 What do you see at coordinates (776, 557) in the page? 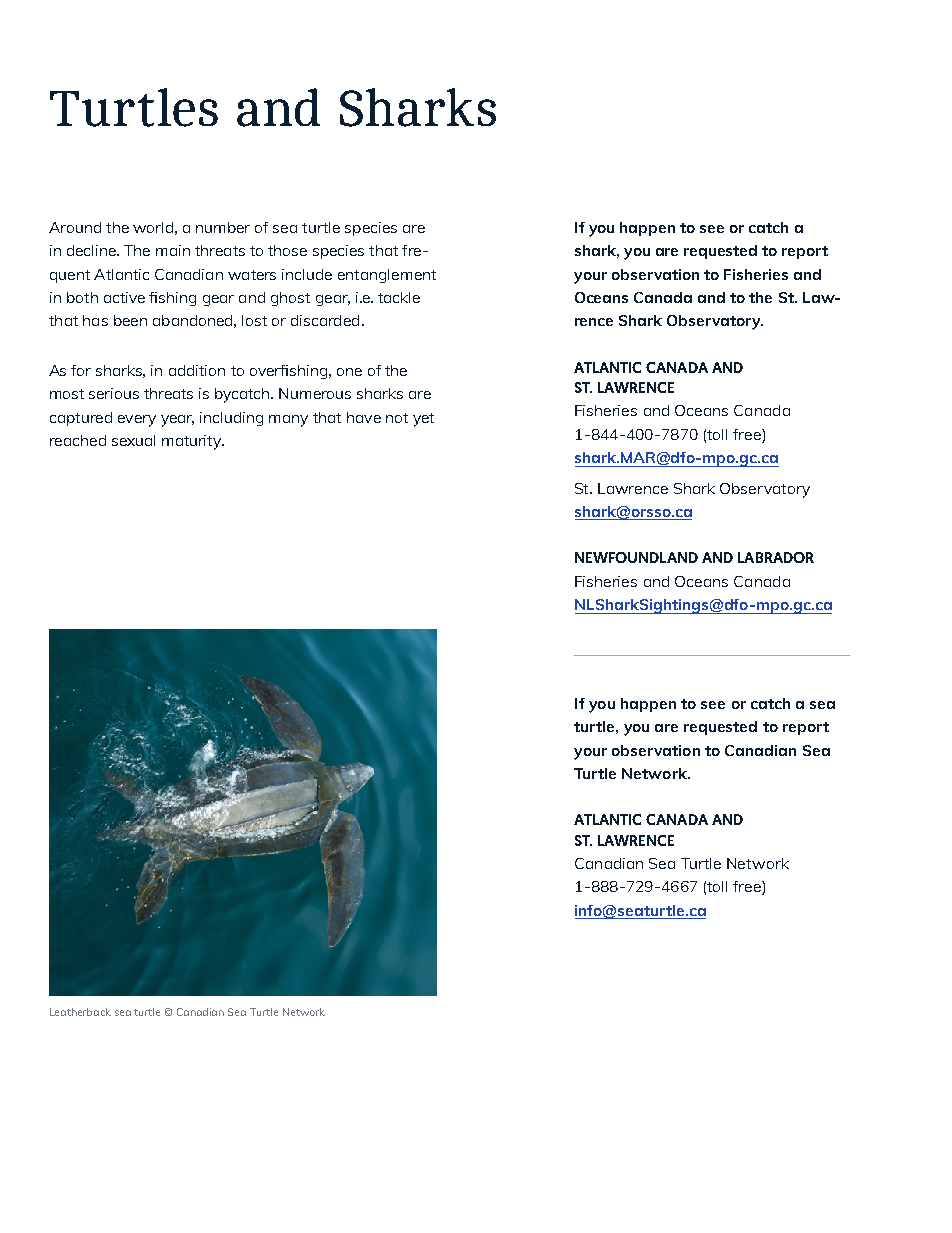
I see `LABRADOR` at bounding box center [776, 557].
